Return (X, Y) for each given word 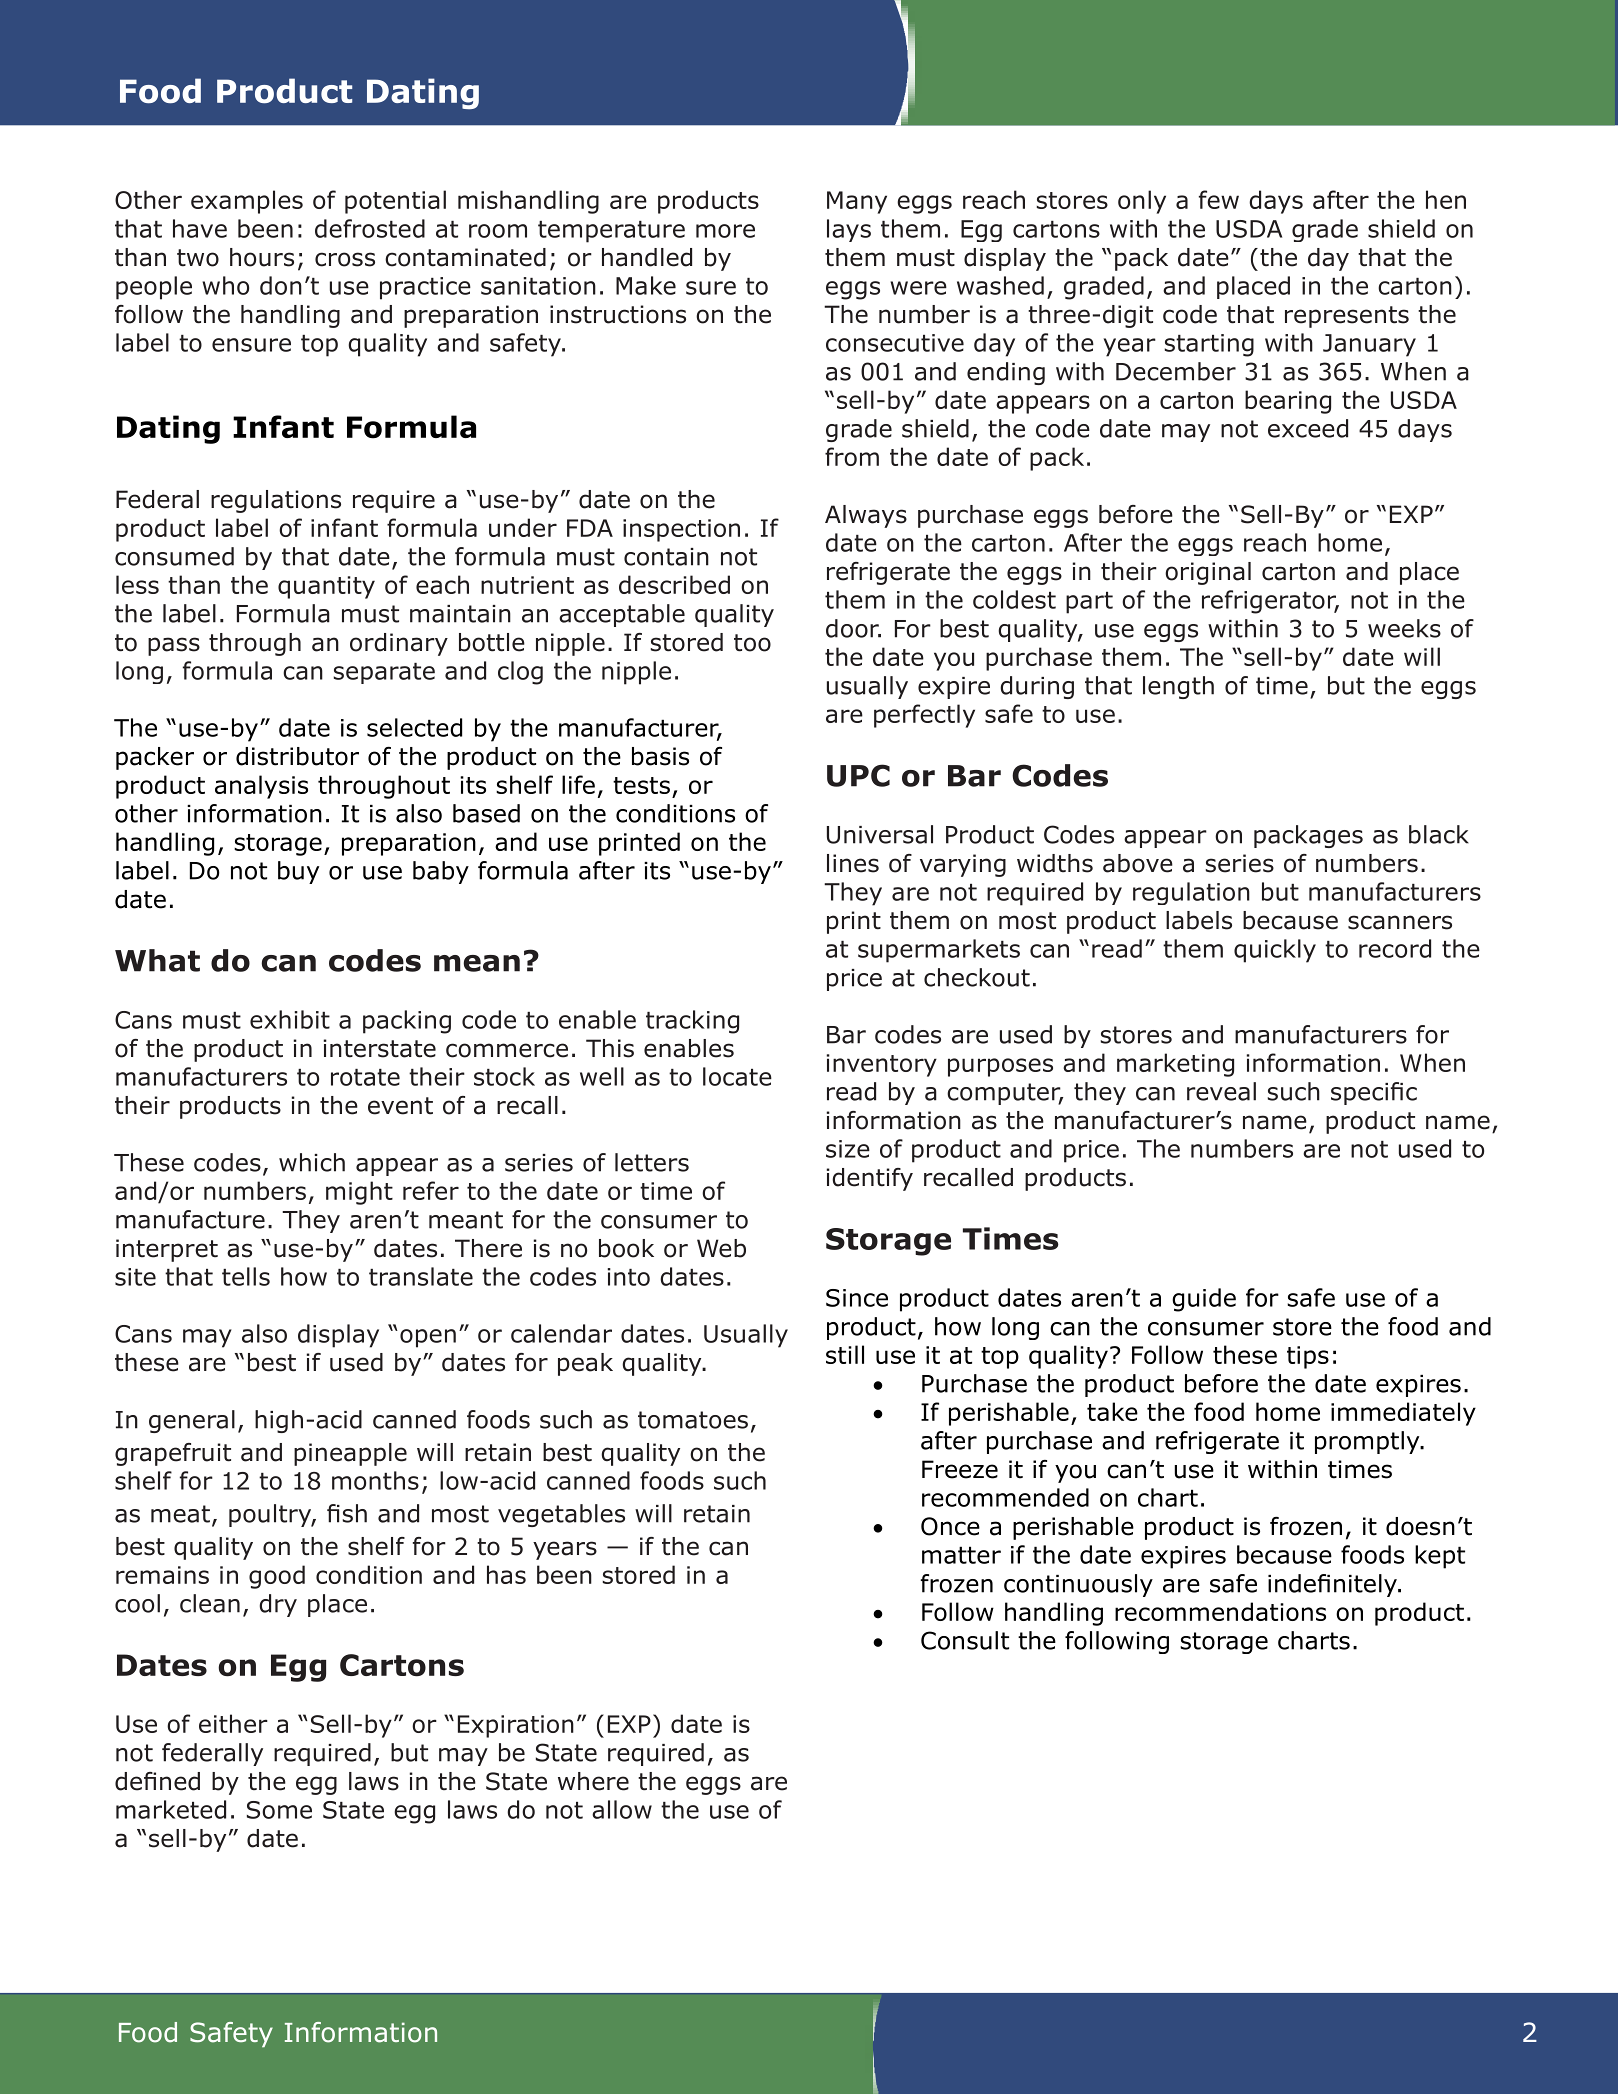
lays (849, 230)
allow (622, 1809)
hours (262, 257)
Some (279, 1810)
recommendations (1220, 1611)
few (1219, 199)
